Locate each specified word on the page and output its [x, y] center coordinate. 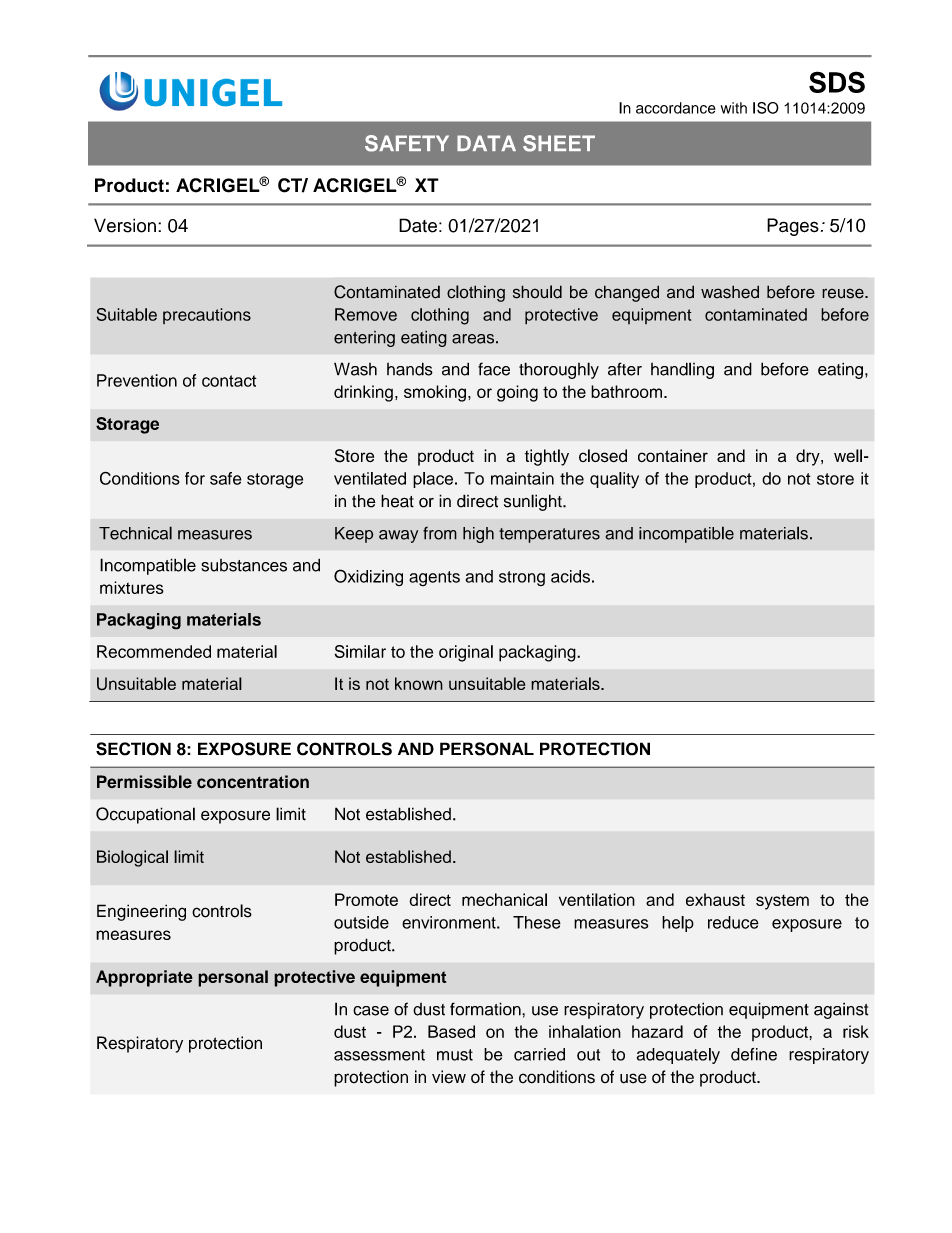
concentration [253, 782]
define [754, 1054]
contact [229, 381]
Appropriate [144, 978]
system [782, 902]
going [517, 393]
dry [809, 457]
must [455, 1055]
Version [125, 225]
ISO [766, 108]
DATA [486, 143]
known [419, 683]
